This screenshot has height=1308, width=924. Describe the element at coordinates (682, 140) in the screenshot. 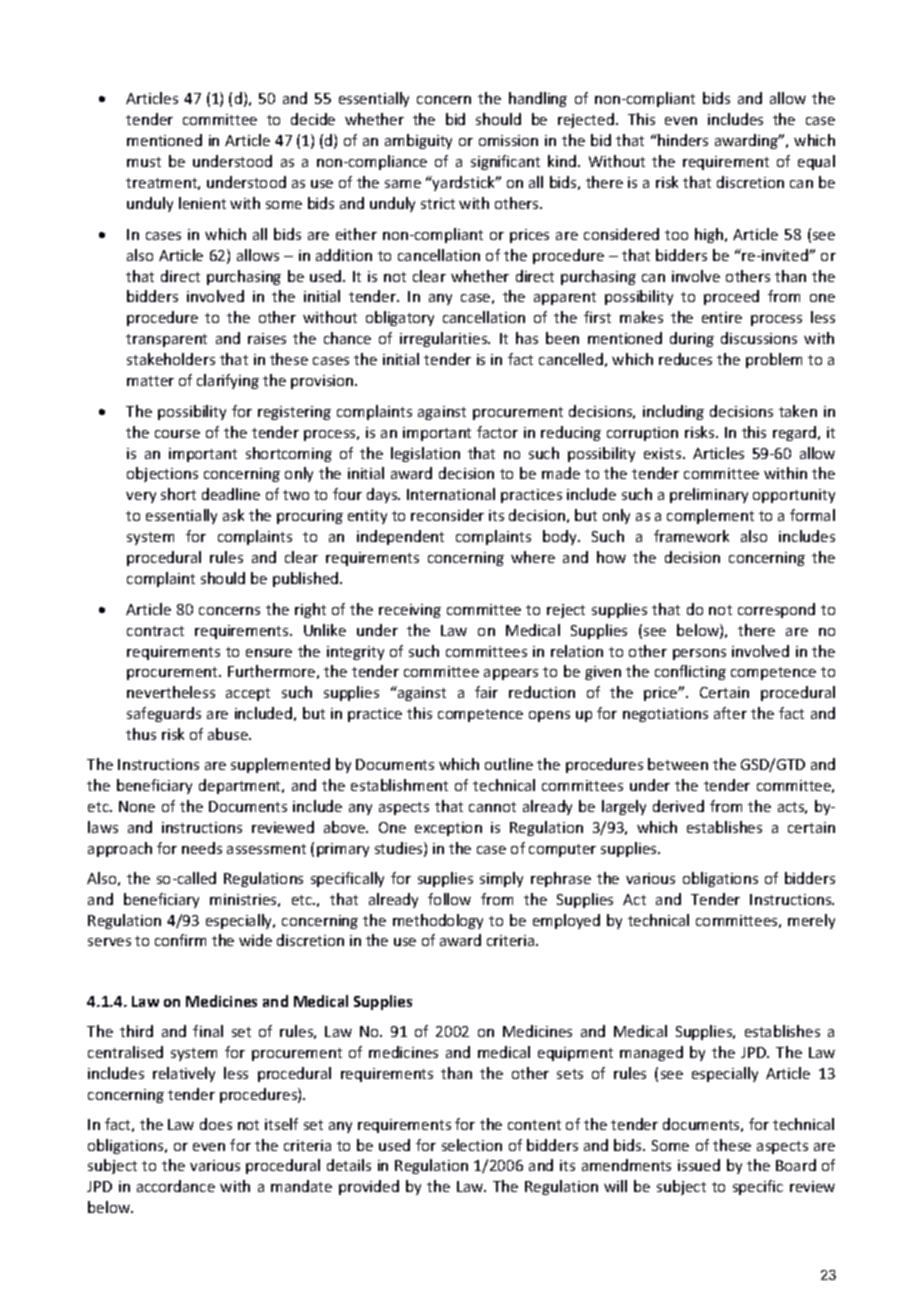

I see `hinders` at that location.
